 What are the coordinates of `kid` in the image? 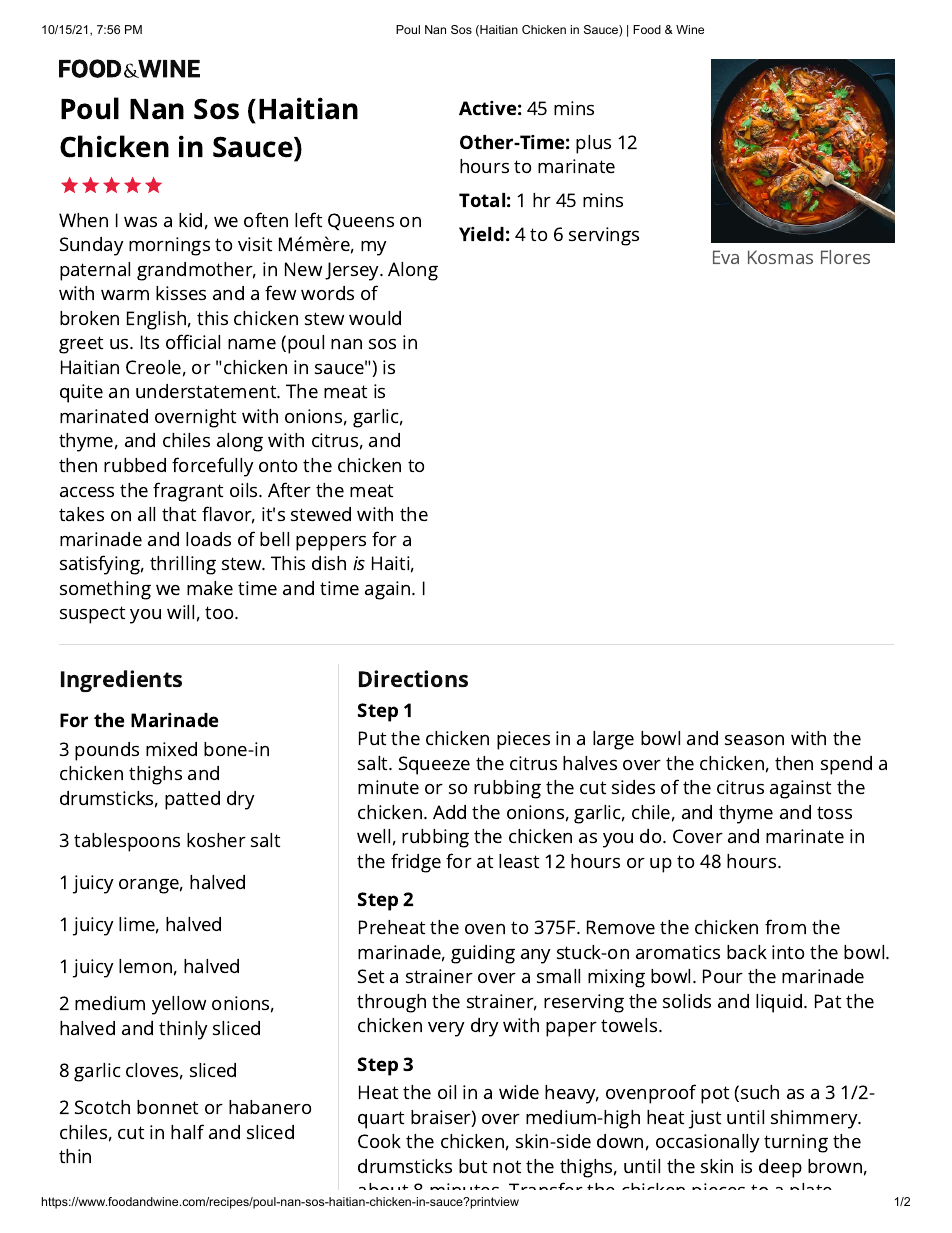 It's located at (190, 220).
